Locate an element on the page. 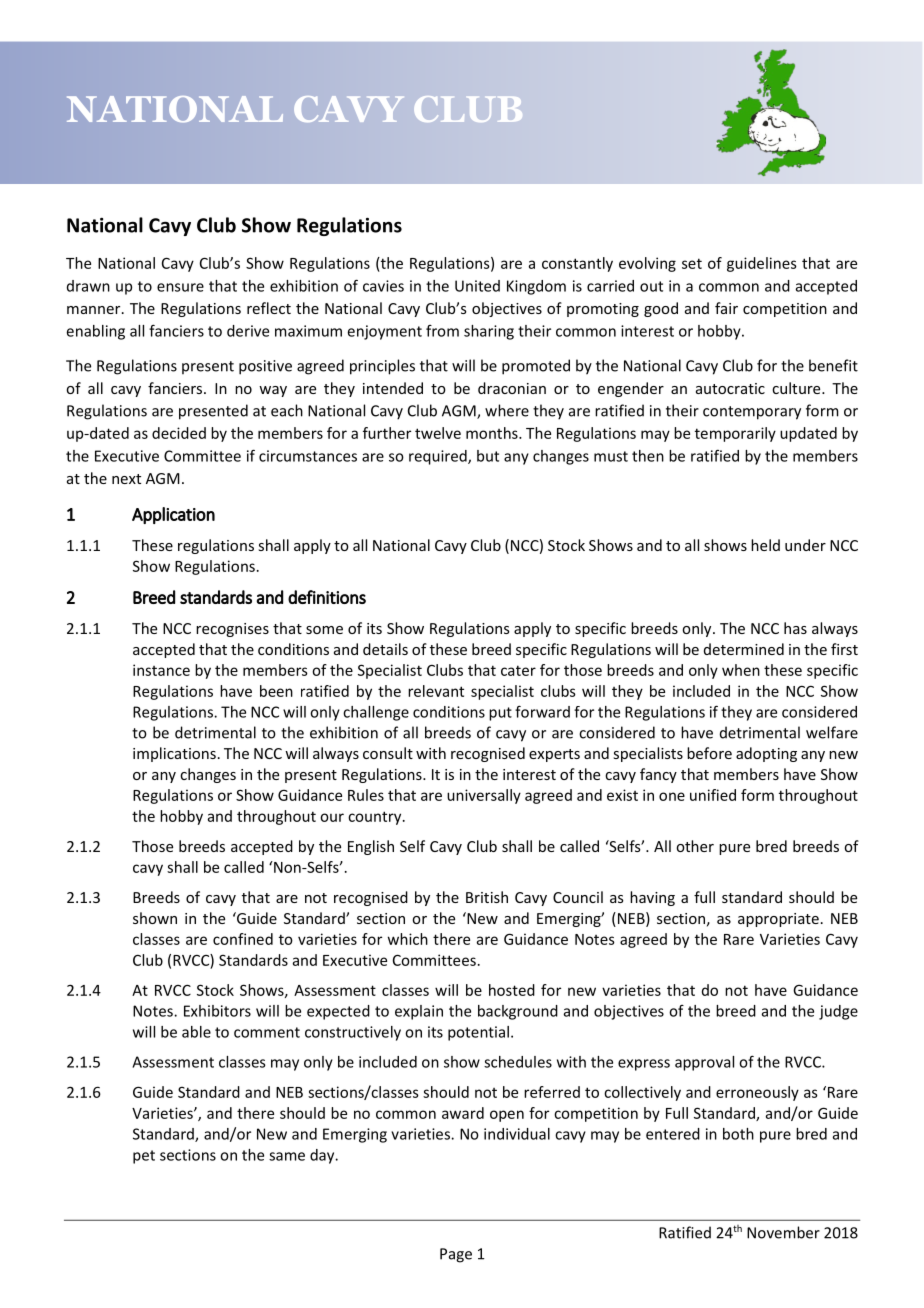 The width and height of the image is (924, 1308). same is located at coordinates (287, 1156).
